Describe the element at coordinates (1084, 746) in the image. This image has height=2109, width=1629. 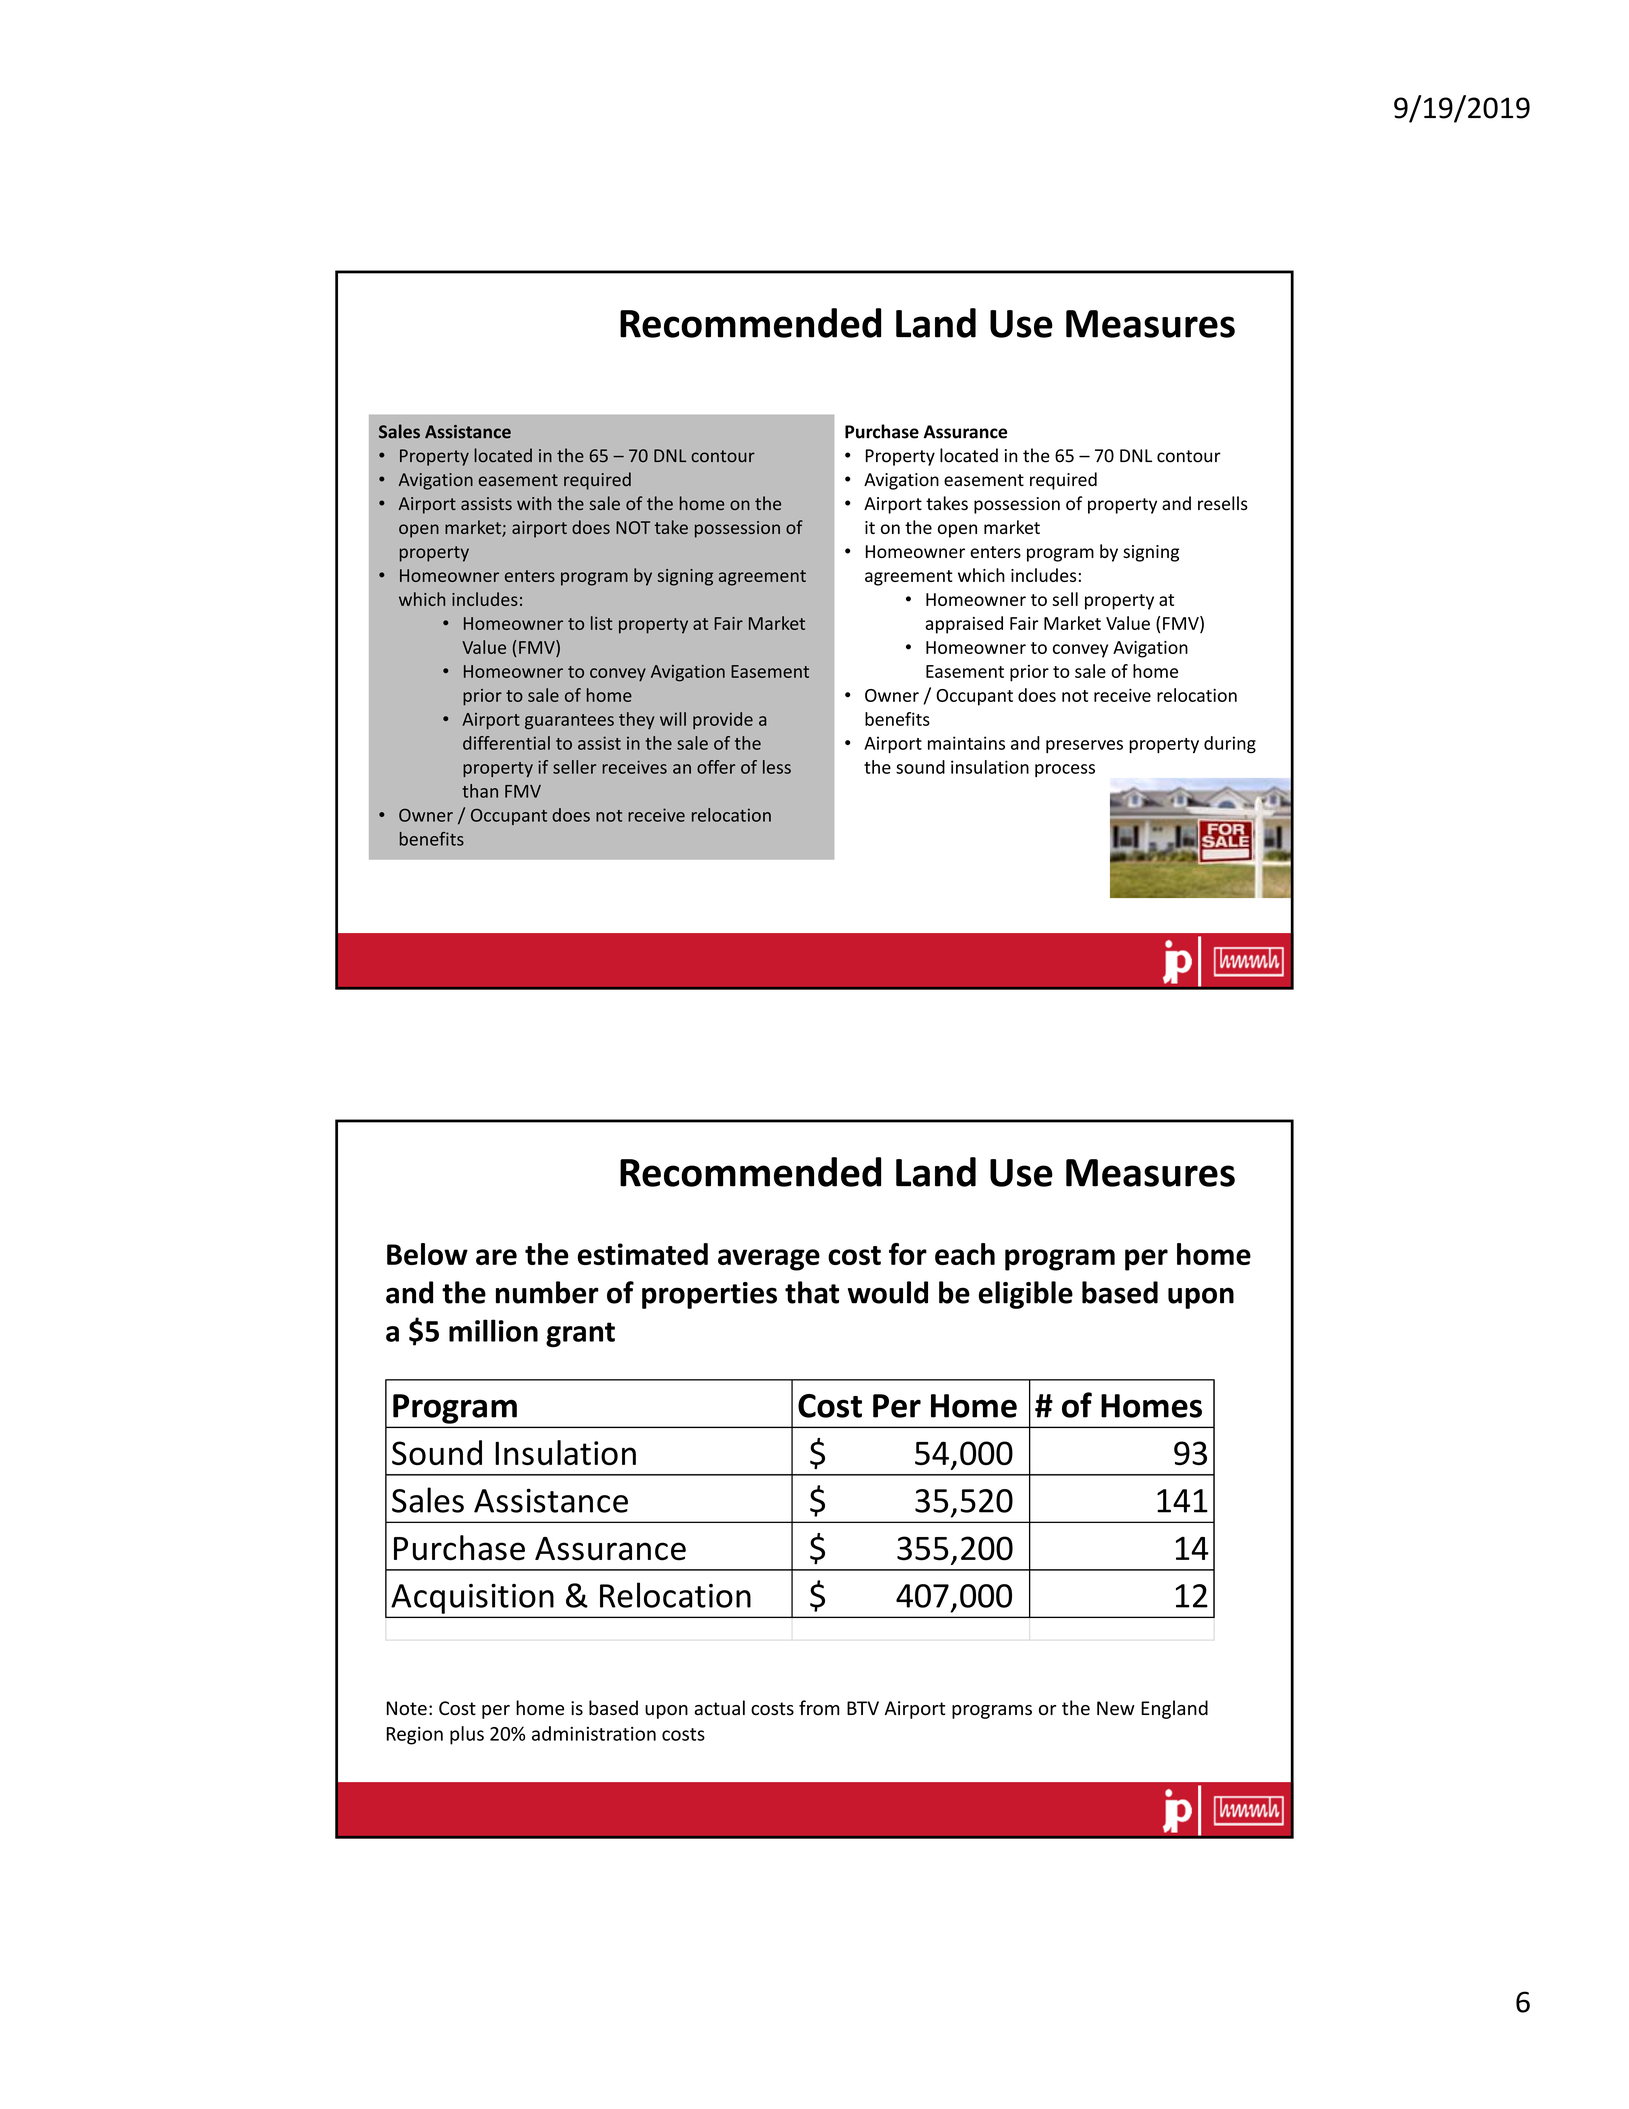
I see `preserves` at that location.
